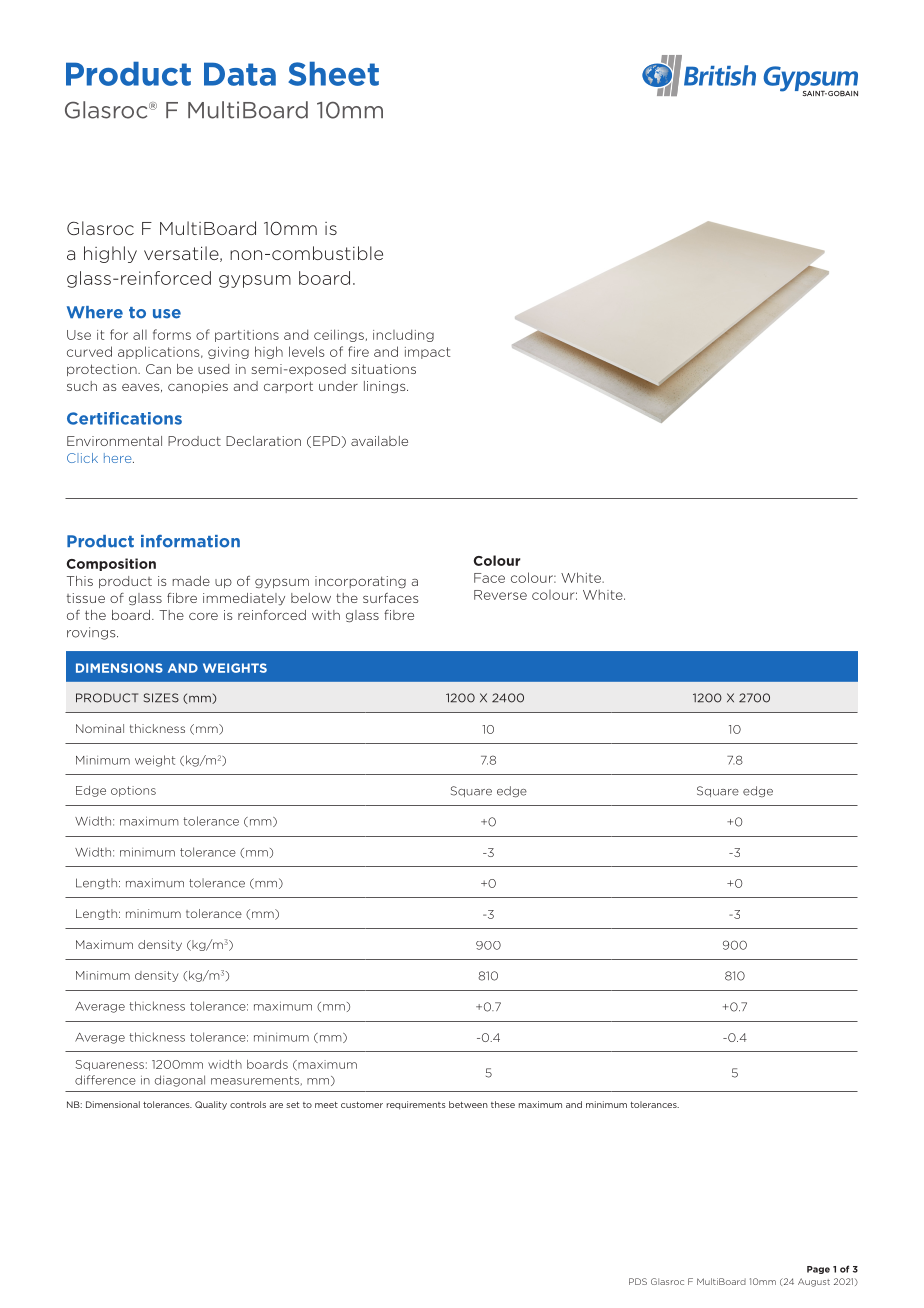  I want to click on with, so click(326, 615).
